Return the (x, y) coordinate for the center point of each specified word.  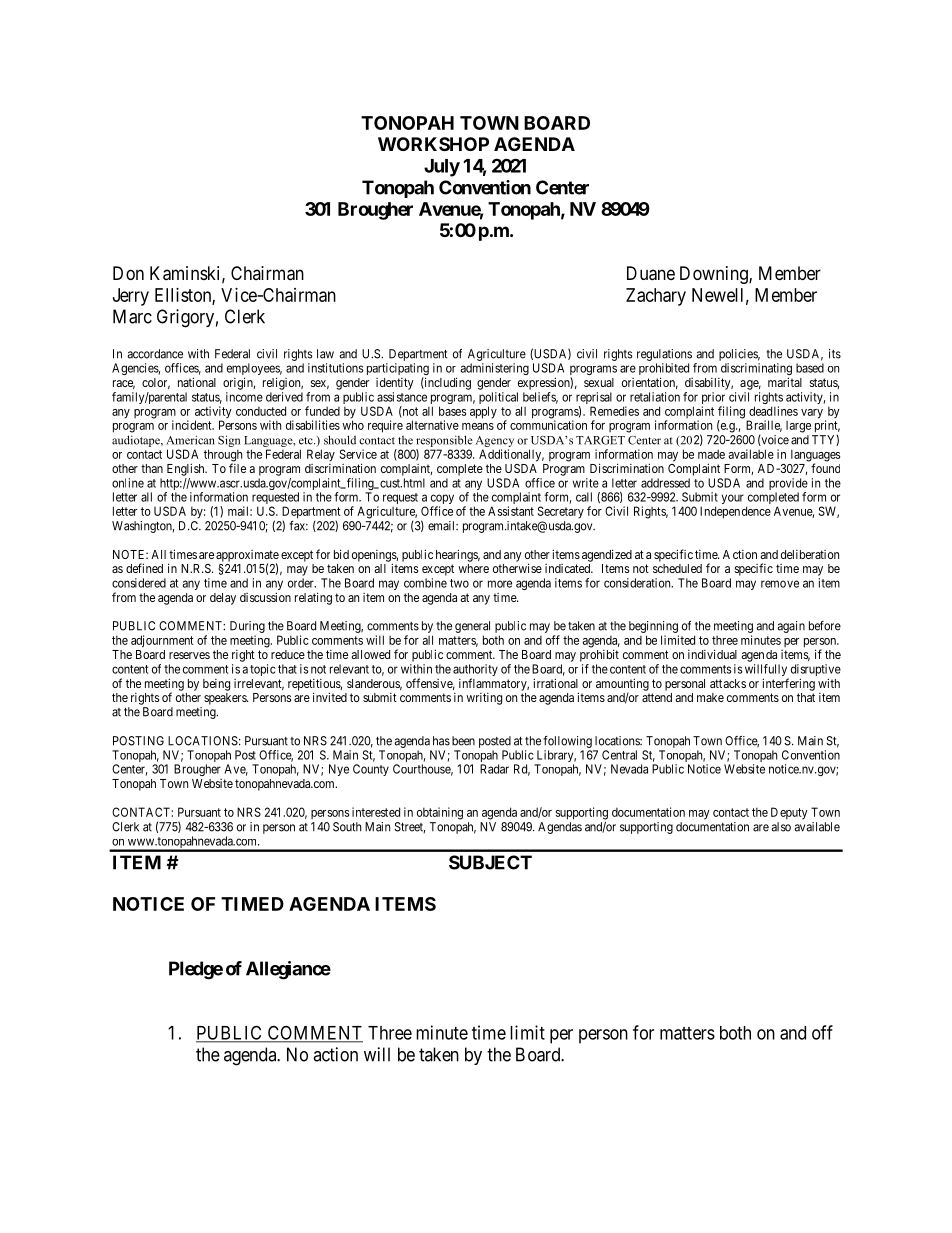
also (781, 827)
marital (785, 382)
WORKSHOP (433, 144)
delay (223, 599)
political (498, 399)
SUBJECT (490, 862)
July (442, 168)
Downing (715, 275)
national (197, 382)
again (791, 627)
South (347, 827)
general (472, 627)
